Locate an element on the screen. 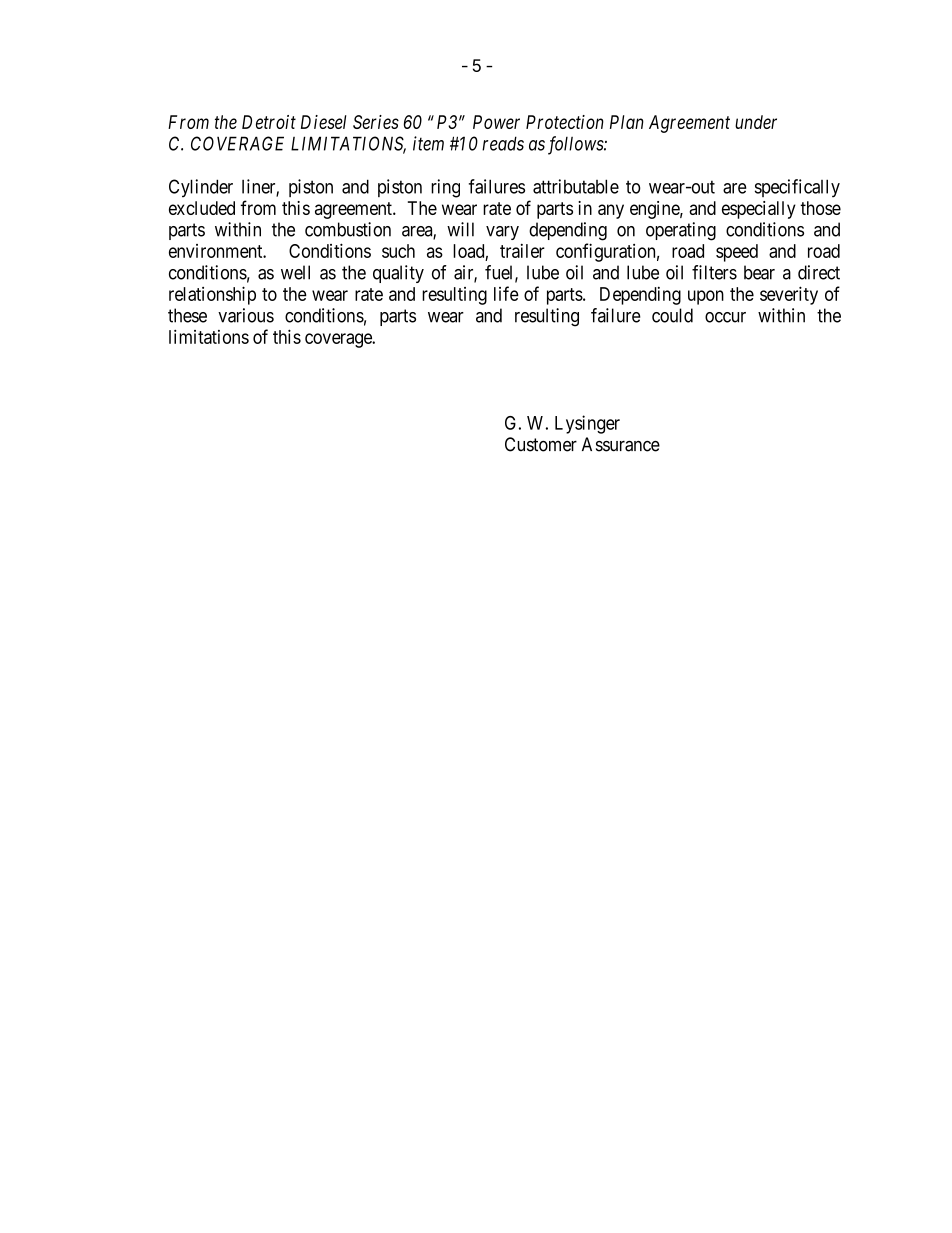 The image size is (952, 1233). Power is located at coordinates (496, 122).
